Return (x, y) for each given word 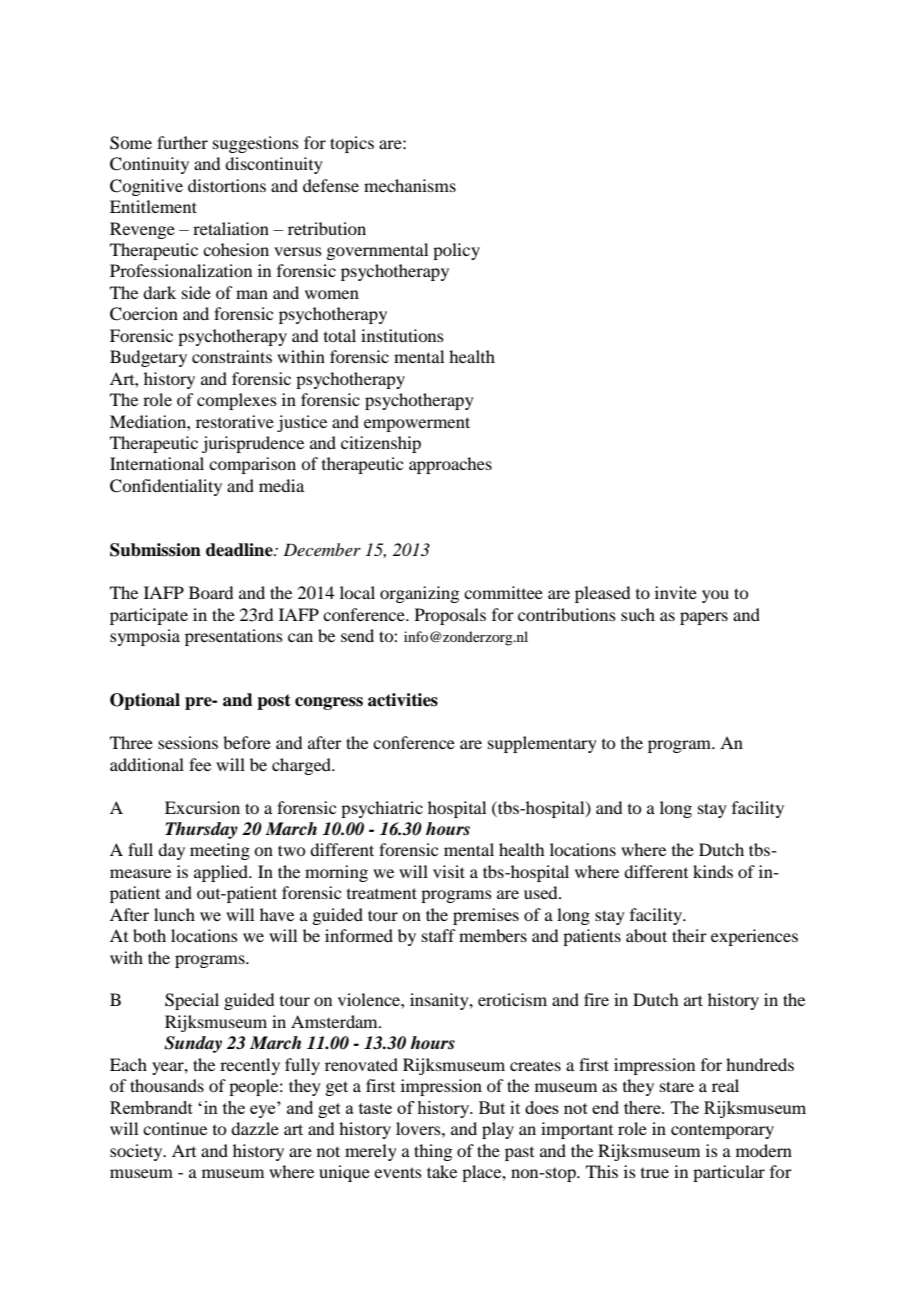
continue (175, 1128)
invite (676, 592)
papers (704, 618)
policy (456, 251)
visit (449, 871)
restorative (235, 421)
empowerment (417, 424)
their (689, 935)
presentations (234, 637)
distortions (227, 185)
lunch (174, 914)
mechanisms (410, 185)
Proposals (450, 616)
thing (433, 1152)
